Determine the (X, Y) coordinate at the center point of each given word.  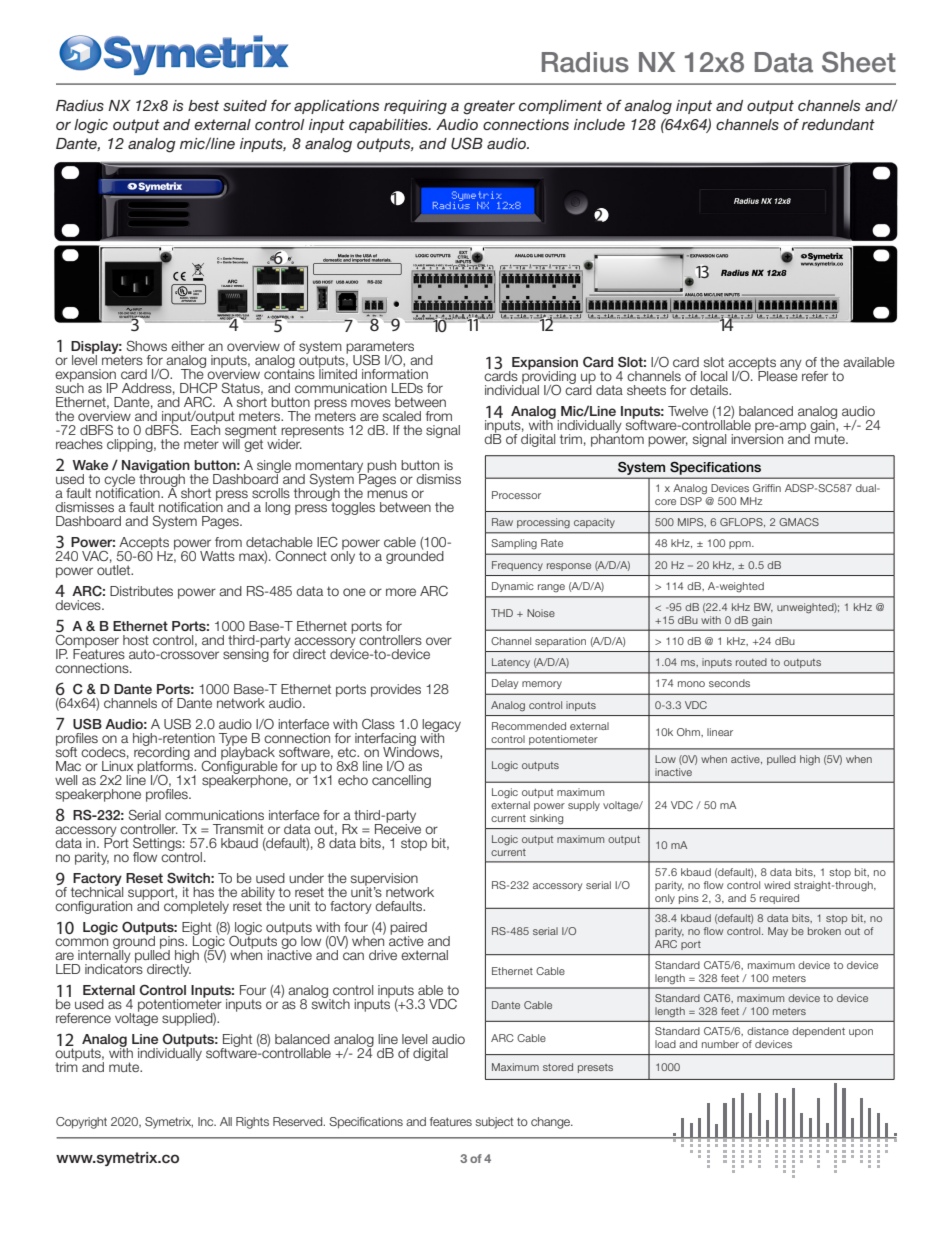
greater (489, 107)
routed (751, 662)
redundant (838, 124)
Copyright (81, 1123)
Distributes (141, 591)
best (203, 105)
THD (502, 613)
